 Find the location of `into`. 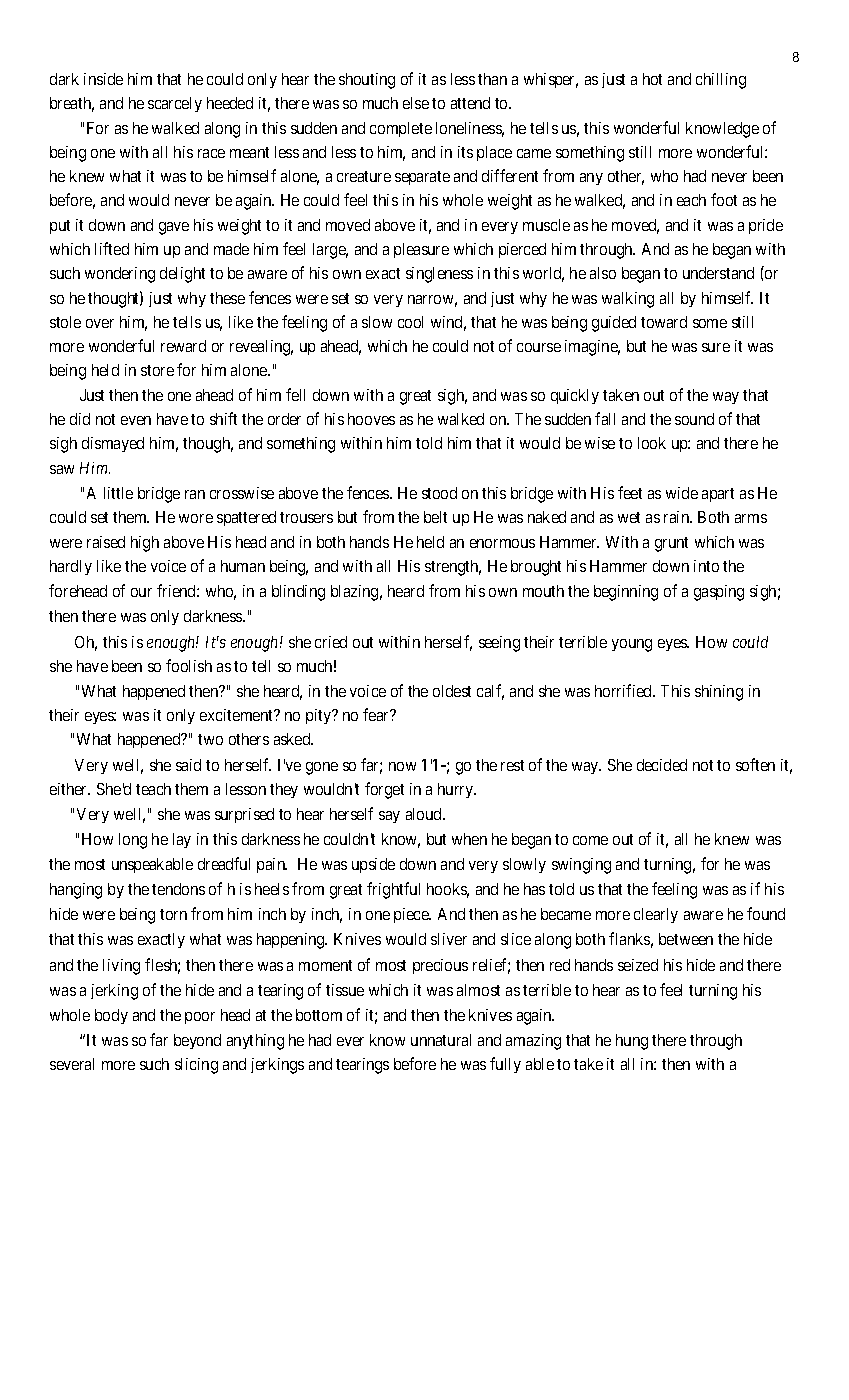

into is located at coordinates (706, 566).
